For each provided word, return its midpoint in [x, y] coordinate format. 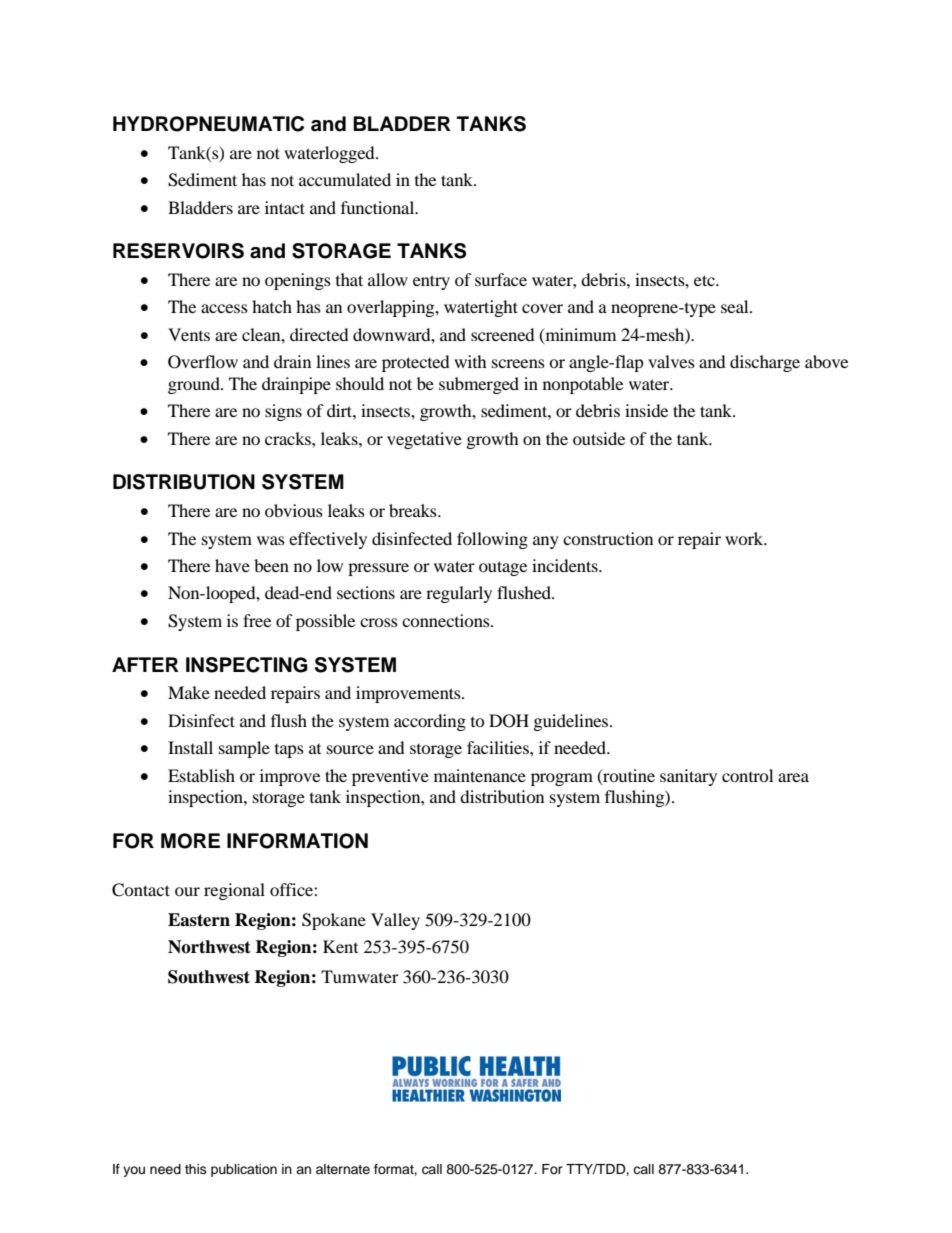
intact [285, 207]
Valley [395, 921]
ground [195, 385]
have [232, 565]
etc [705, 280]
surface [501, 279]
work [745, 538]
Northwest [209, 947]
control [747, 775]
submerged [479, 385]
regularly [459, 594]
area [793, 777]
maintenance [480, 775]
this [196, 1169]
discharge [765, 363]
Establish [201, 775]
